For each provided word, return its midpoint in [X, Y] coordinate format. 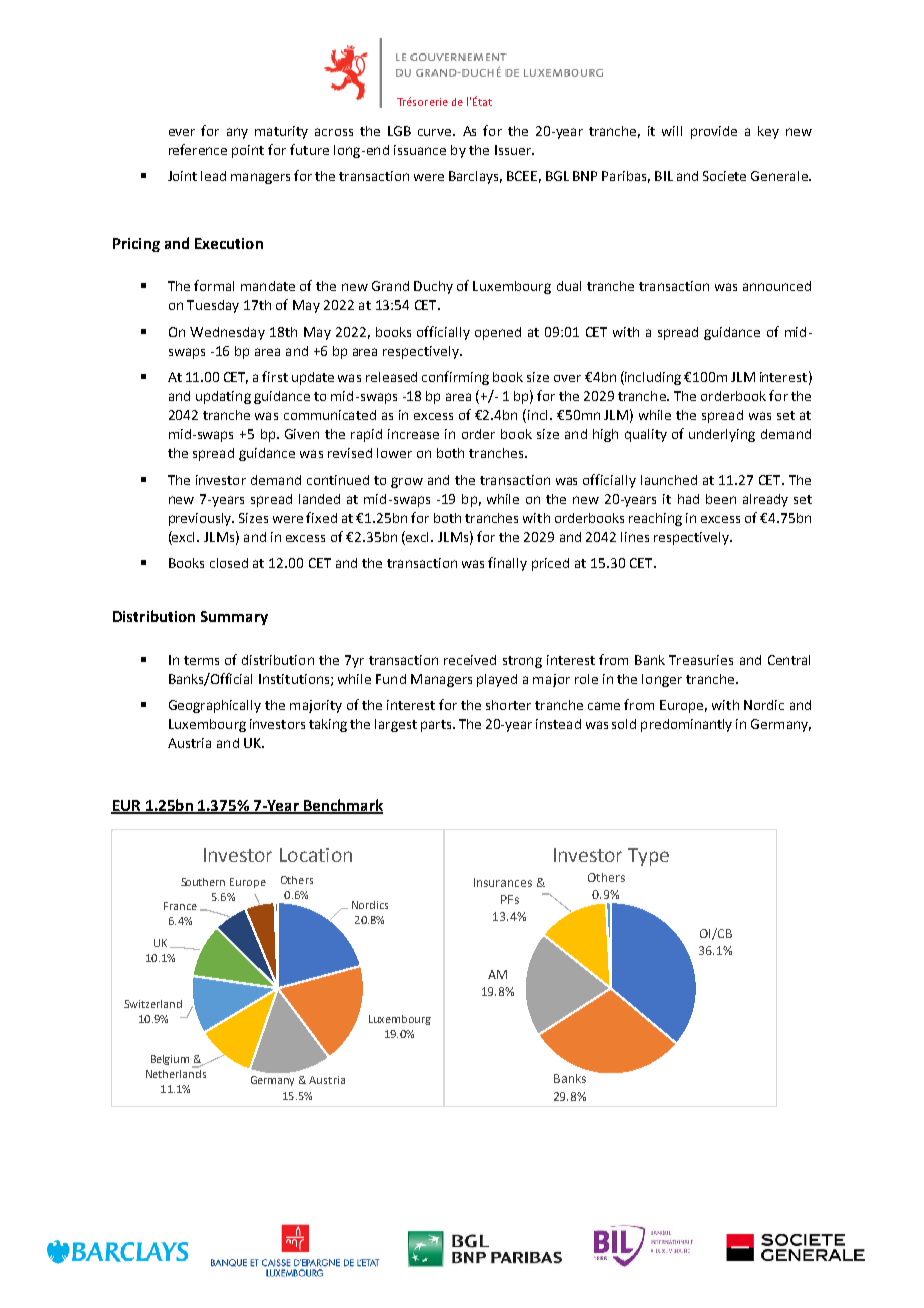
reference [198, 149]
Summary [234, 618]
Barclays [475, 177]
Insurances [503, 882]
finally [507, 564]
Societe [724, 176]
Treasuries [701, 660]
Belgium [170, 1060]
